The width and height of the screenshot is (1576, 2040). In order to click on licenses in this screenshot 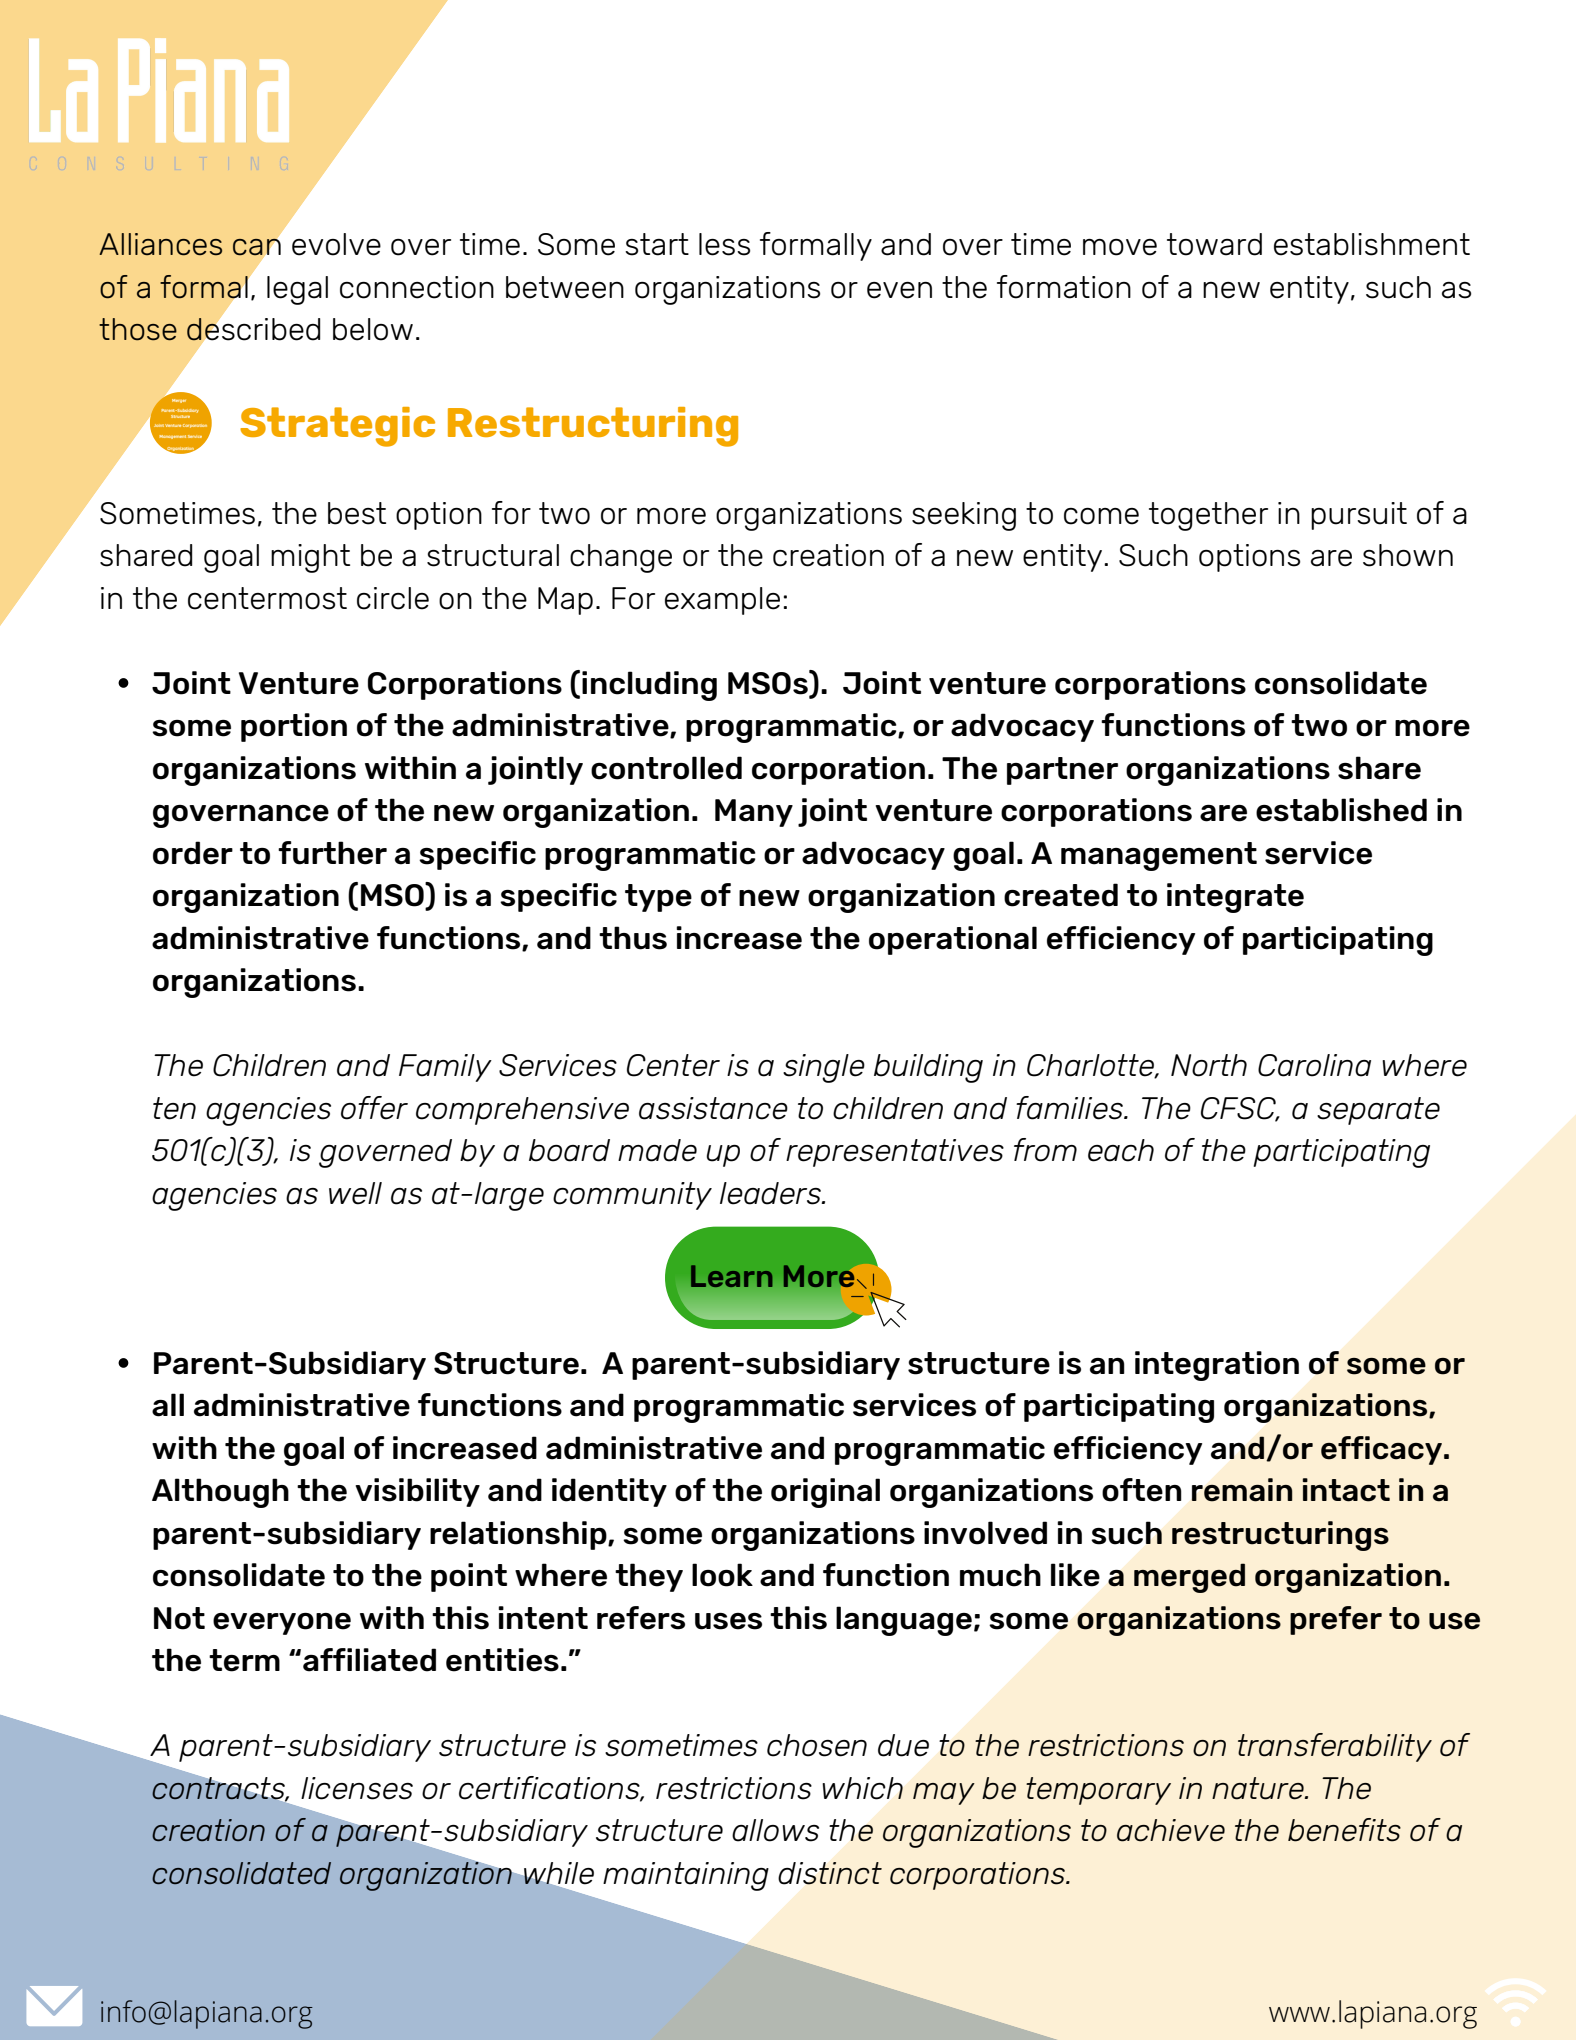, I will do `click(357, 1788)`.
